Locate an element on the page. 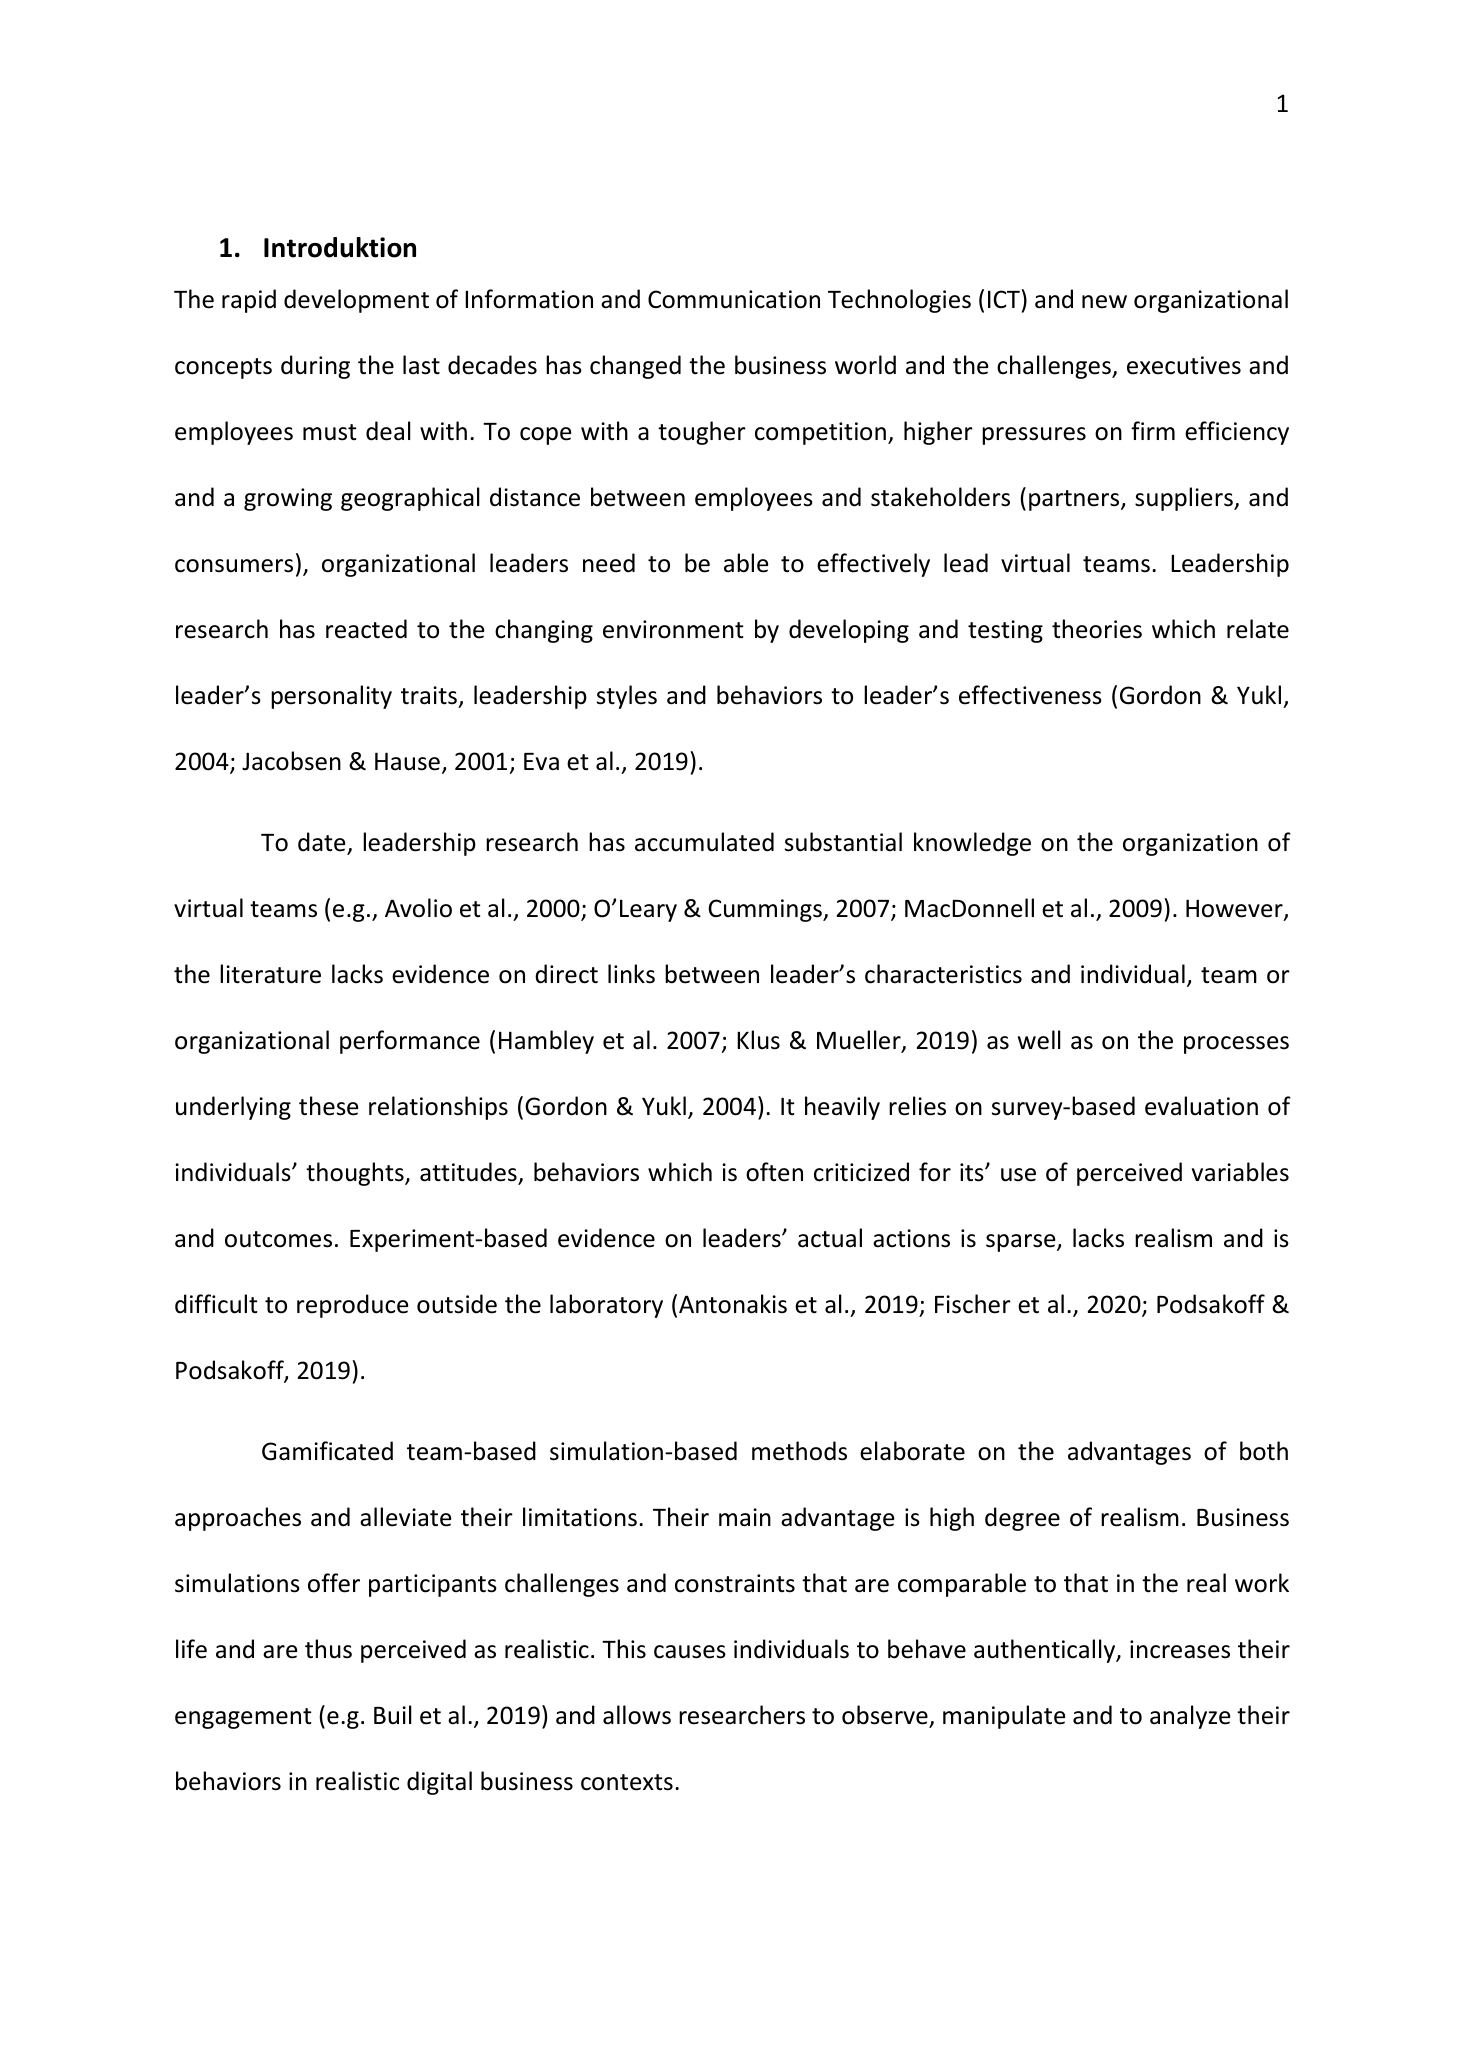 The width and height of the document is (1464, 2070). knowledge is located at coordinates (972, 844).
